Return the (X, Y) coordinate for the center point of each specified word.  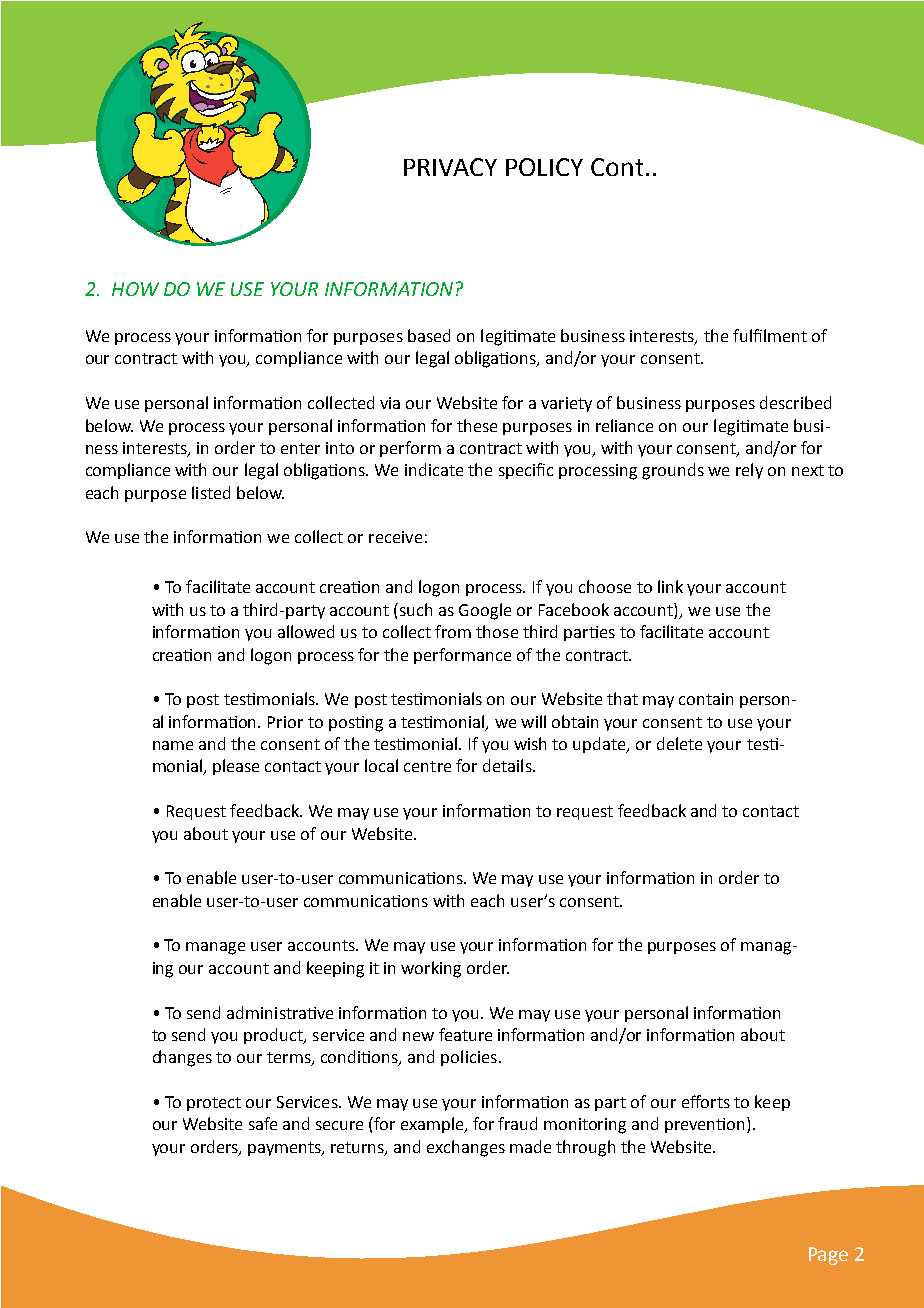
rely (749, 471)
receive (395, 537)
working (431, 969)
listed (211, 492)
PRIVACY (450, 167)
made (530, 1146)
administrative (280, 1012)
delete (679, 743)
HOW (135, 289)
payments (285, 1149)
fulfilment (770, 335)
